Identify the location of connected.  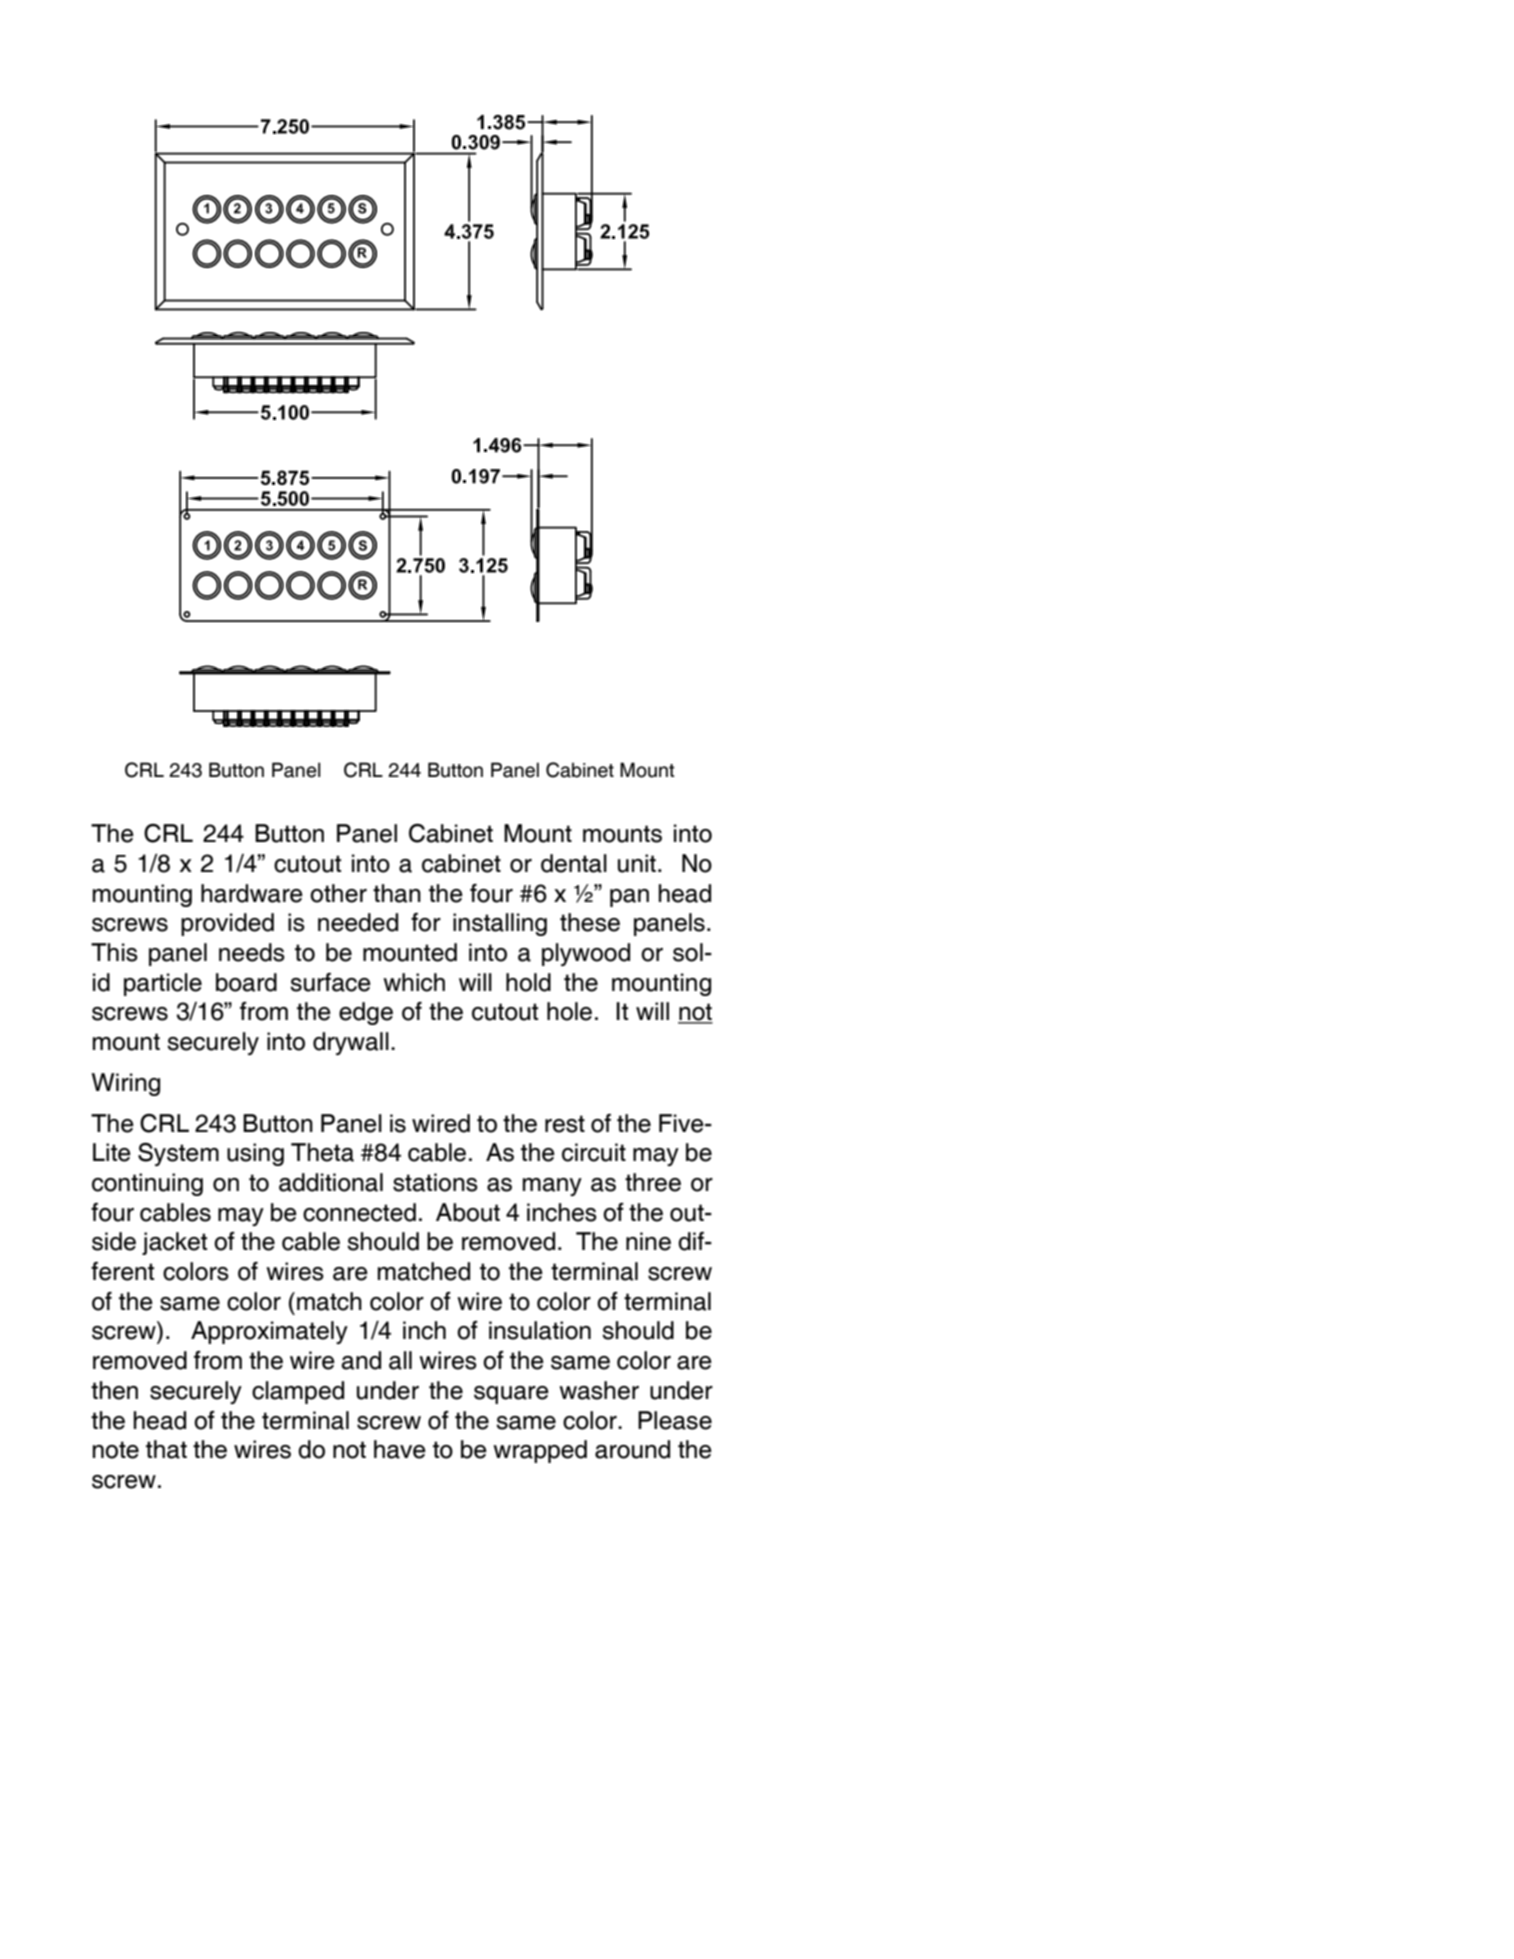
(359, 1212).
